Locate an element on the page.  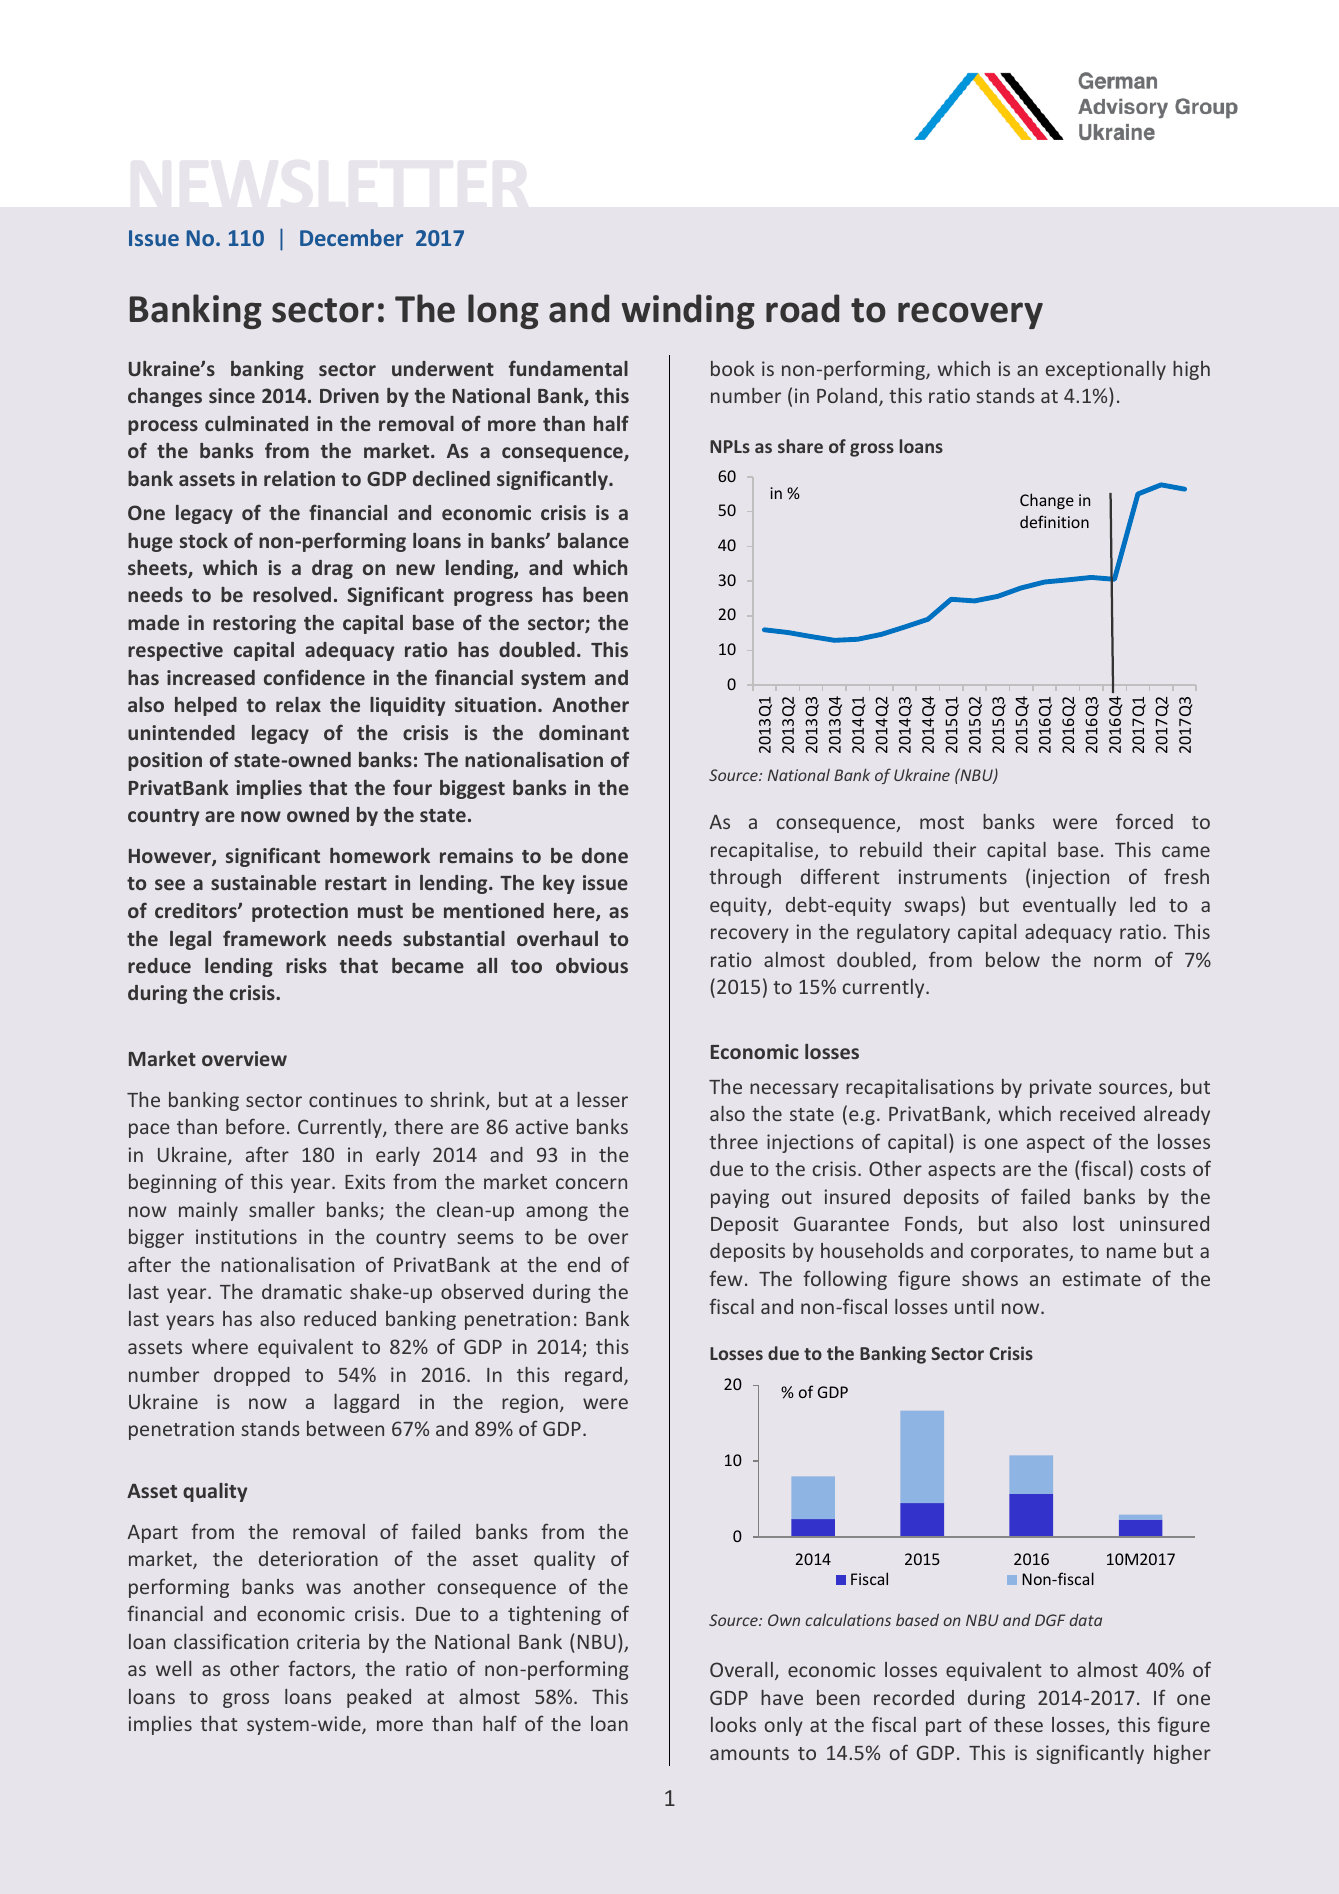
these is located at coordinates (1018, 1724).
